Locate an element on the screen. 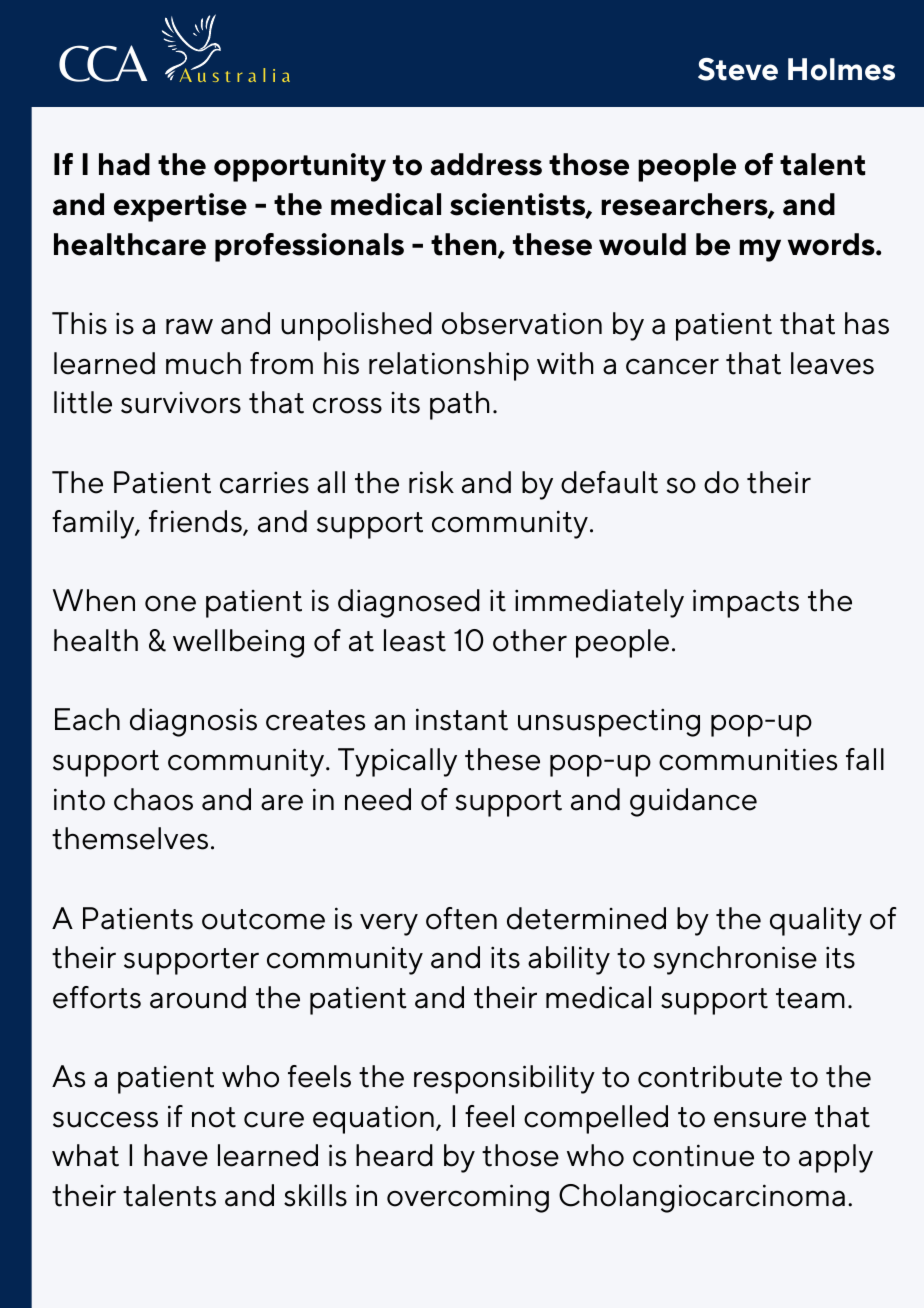 The image size is (924, 1308). risk is located at coordinates (431, 482).
